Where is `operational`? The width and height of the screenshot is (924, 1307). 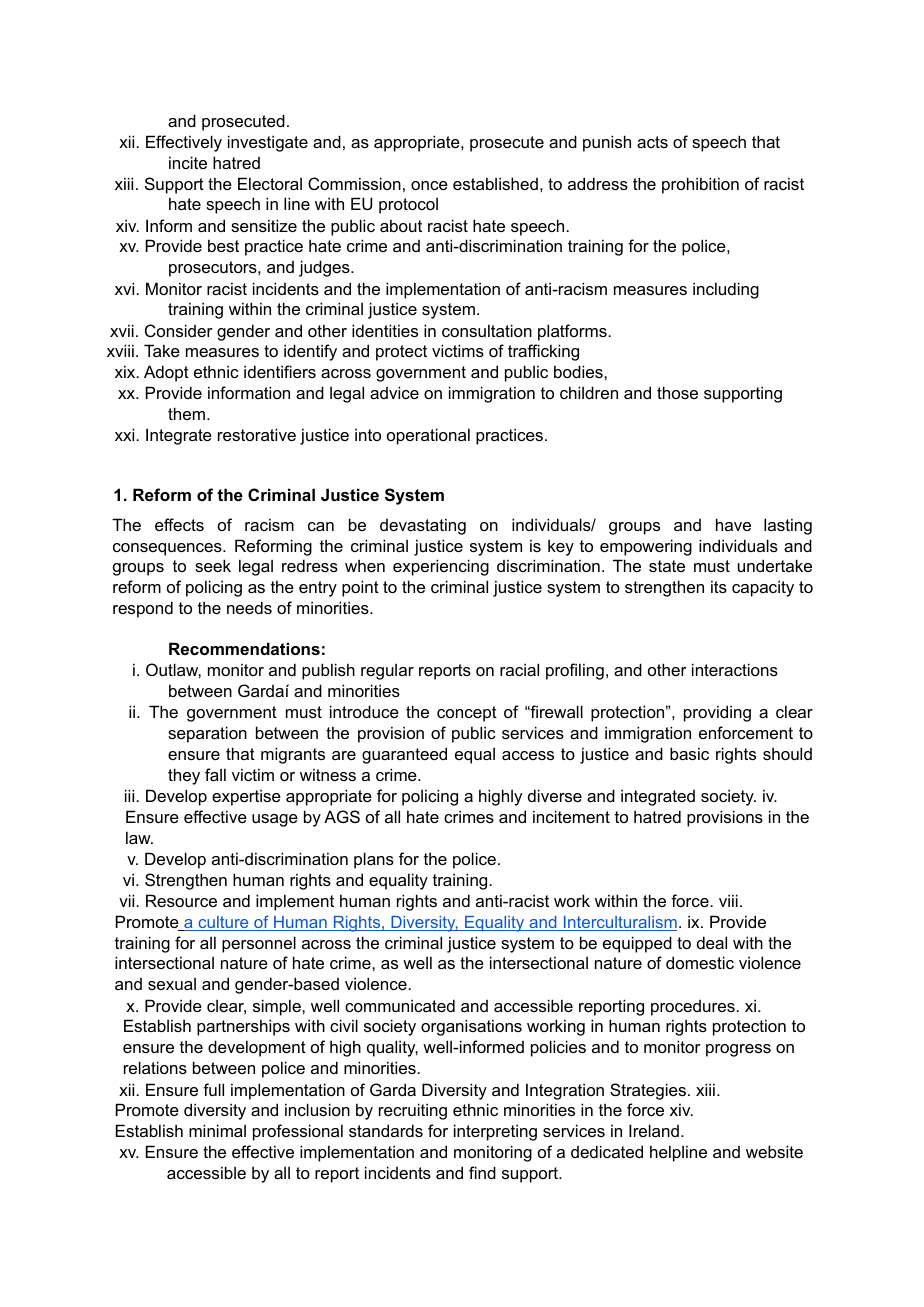
operational is located at coordinates (428, 436).
